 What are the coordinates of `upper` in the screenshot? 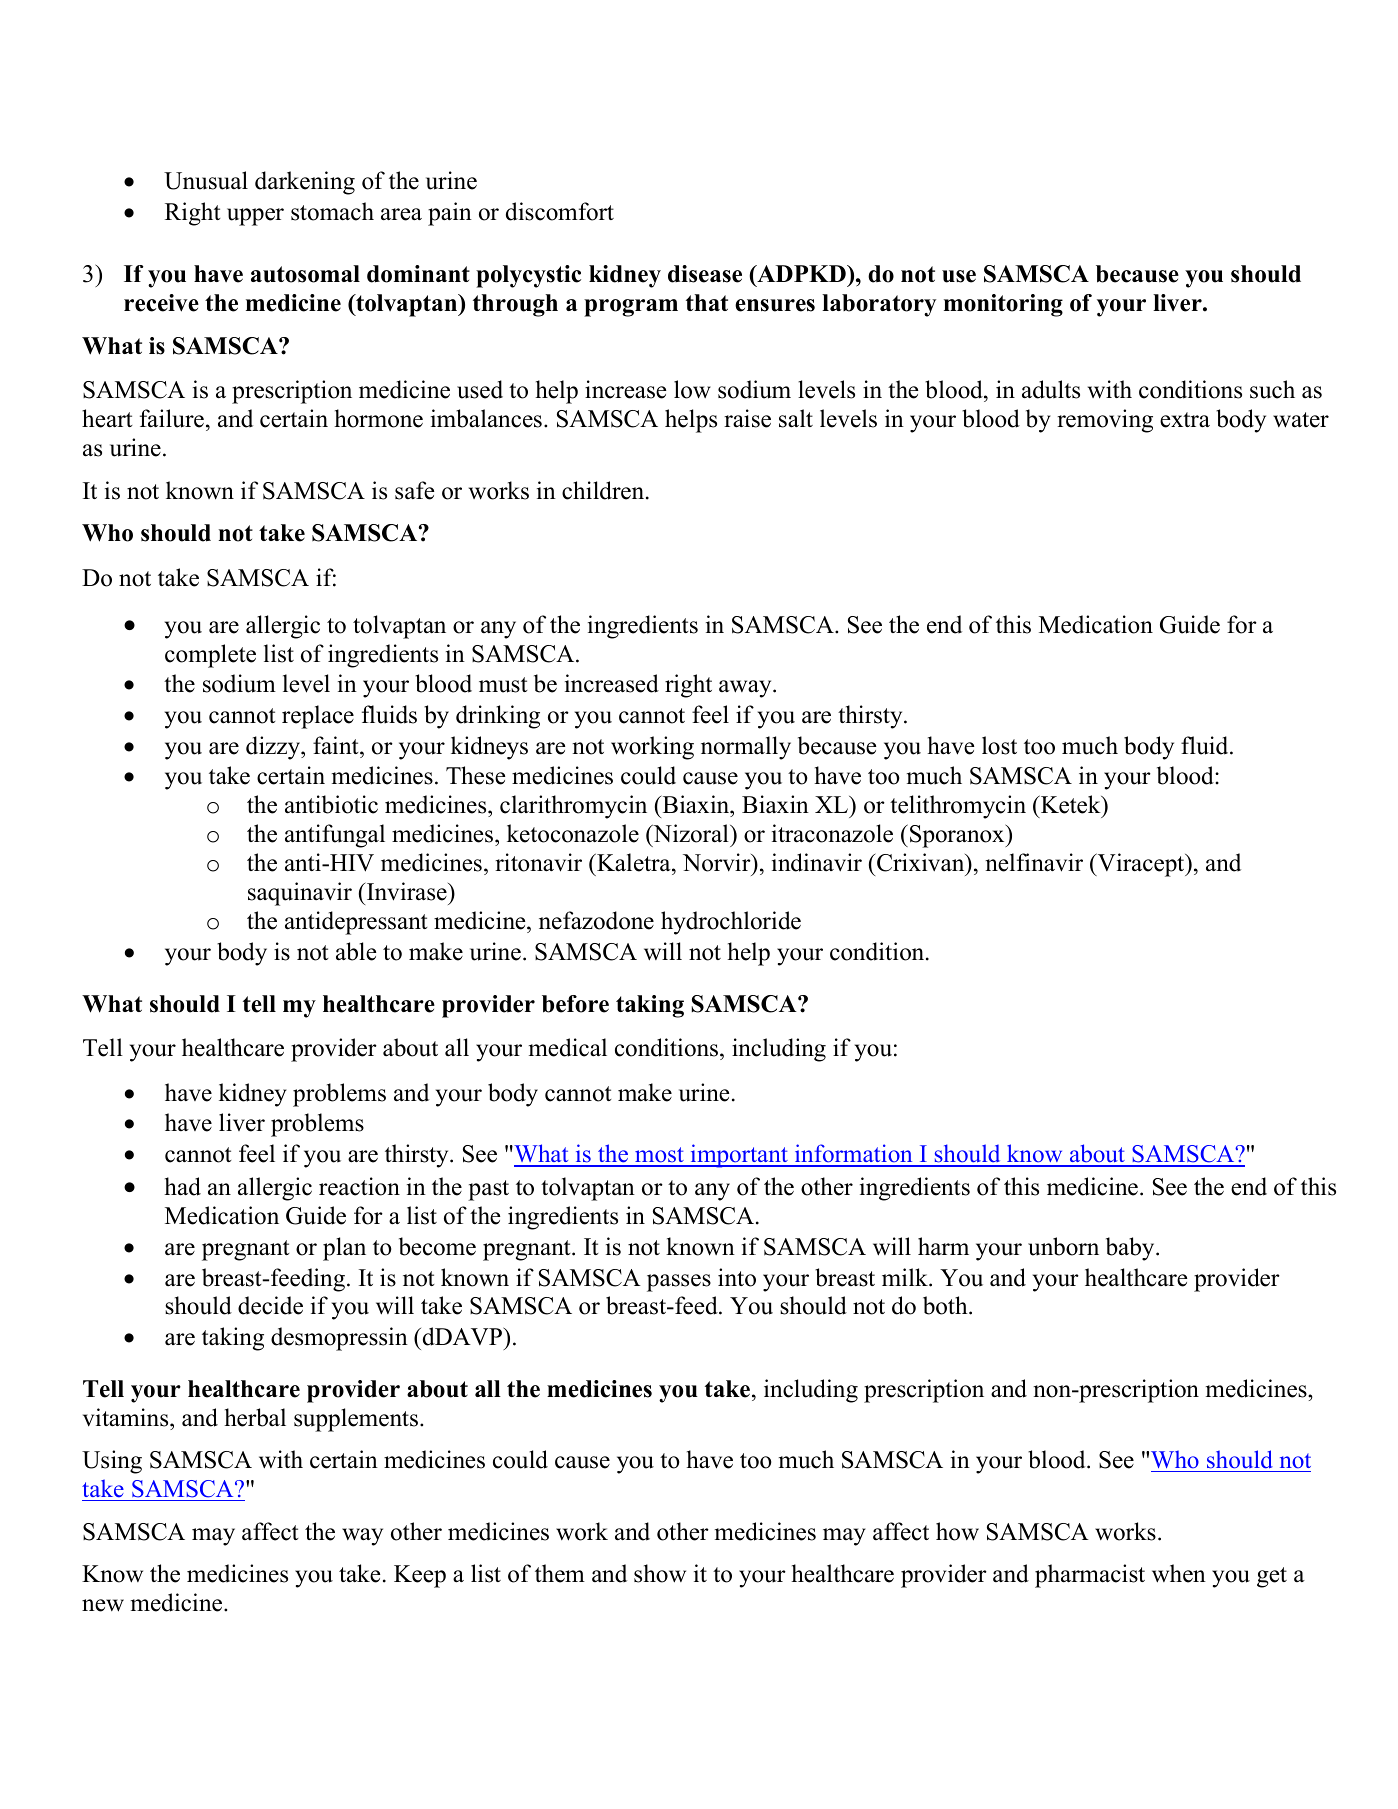 It's located at (255, 217).
